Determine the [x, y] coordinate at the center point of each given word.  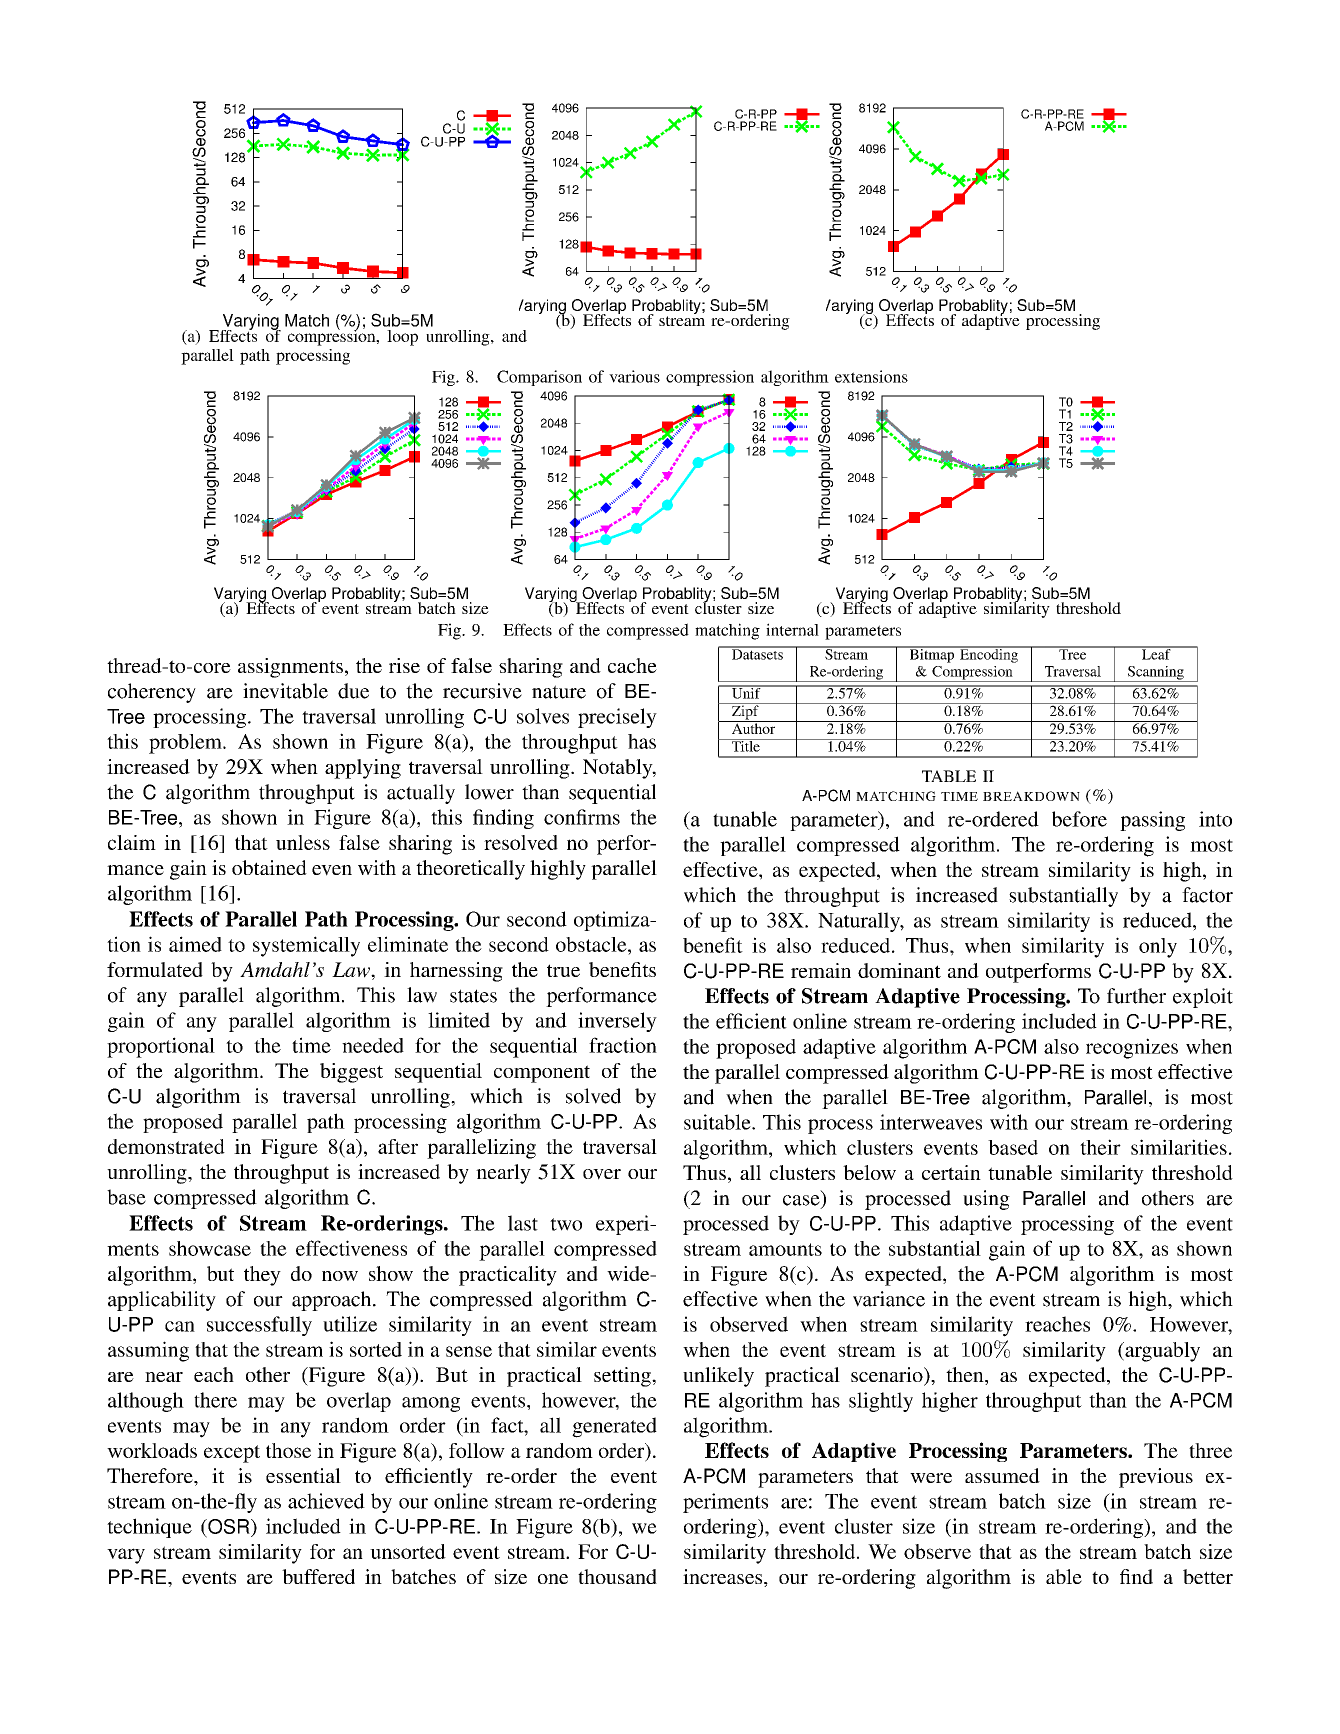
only [1158, 948]
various [634, 376]
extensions [871, 376]
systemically [306, 946]
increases [724, 1578]
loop [402, 338]
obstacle [592, 944]
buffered [318, 1576]
